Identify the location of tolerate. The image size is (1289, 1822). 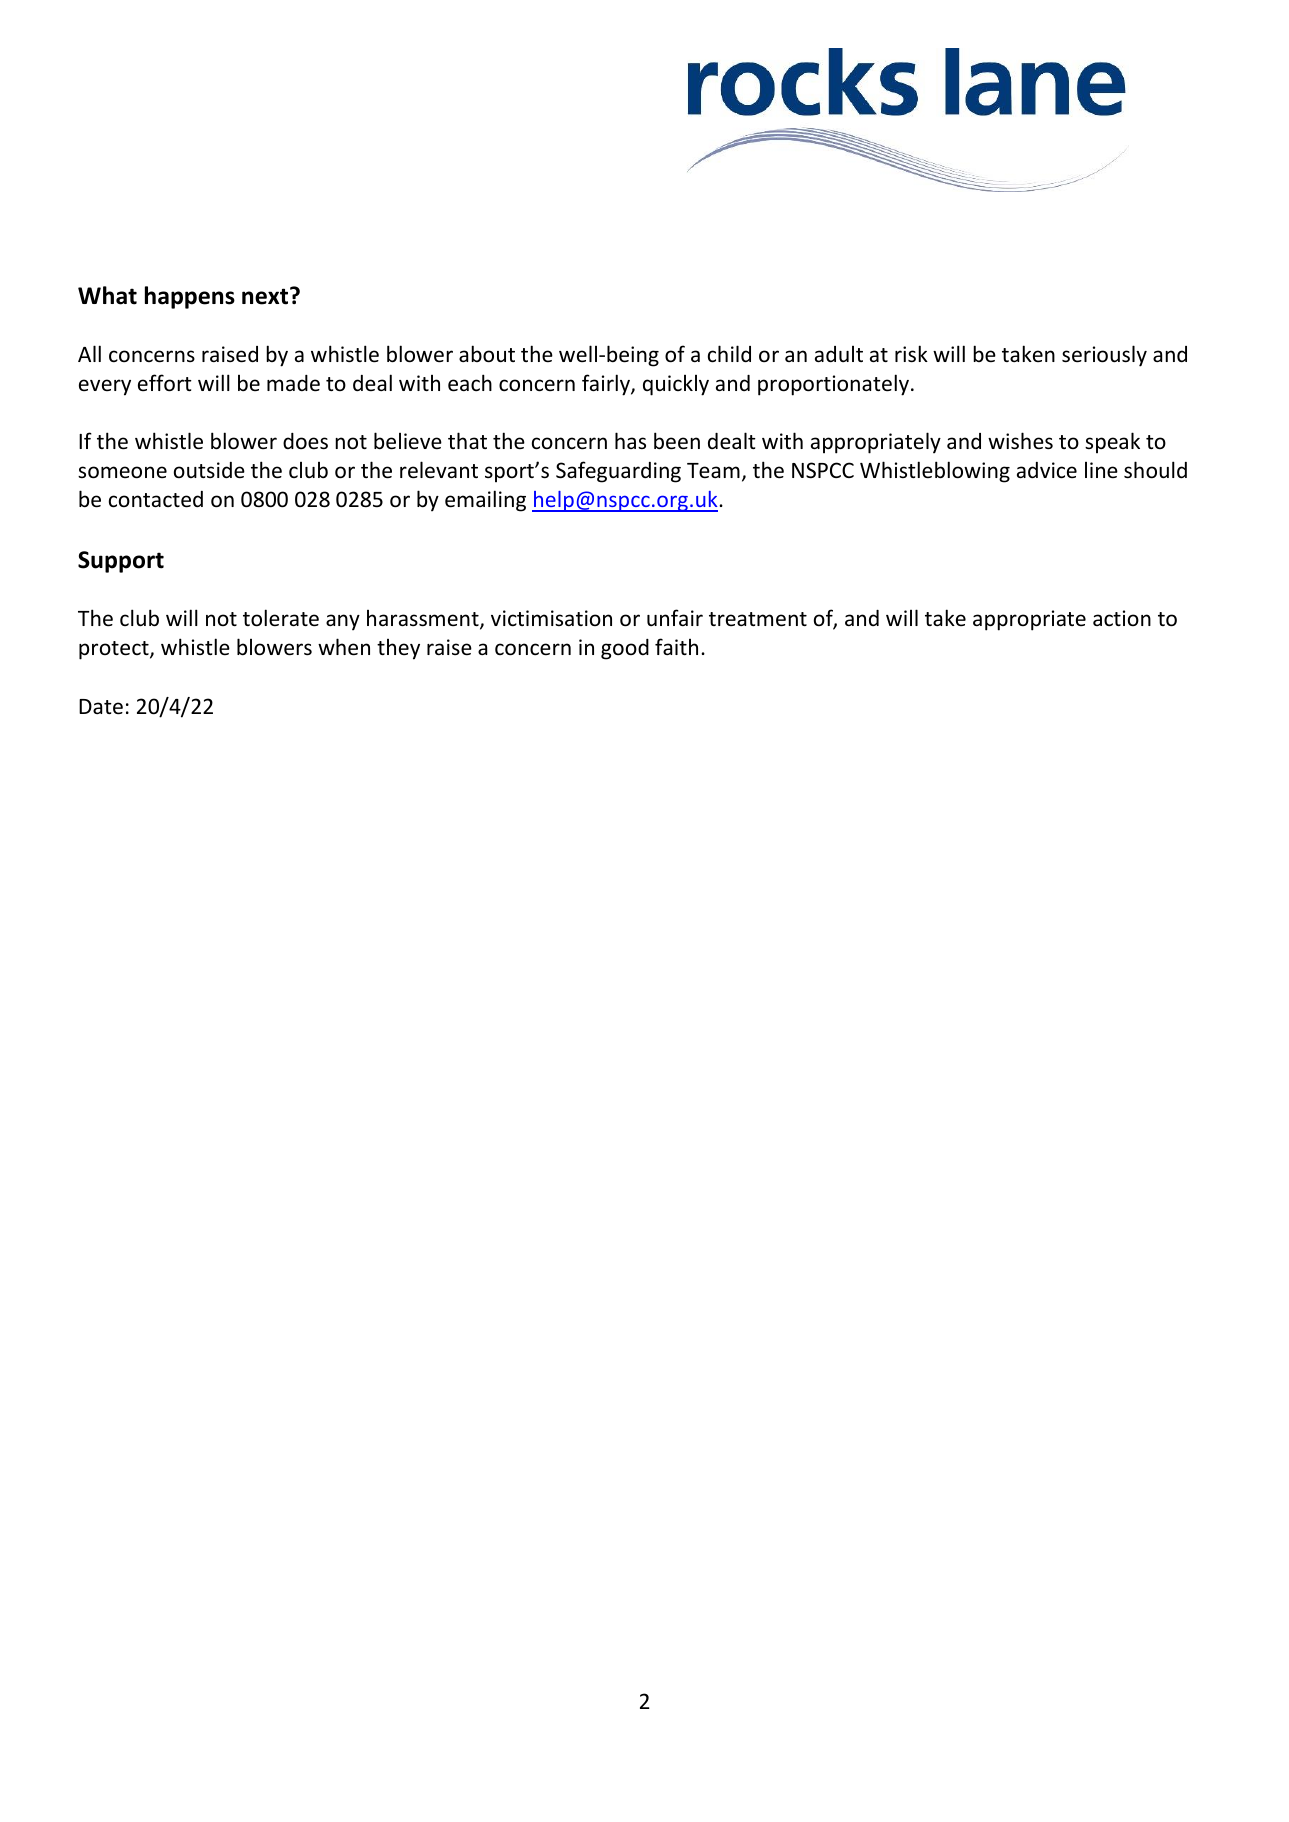
(281, 618).
